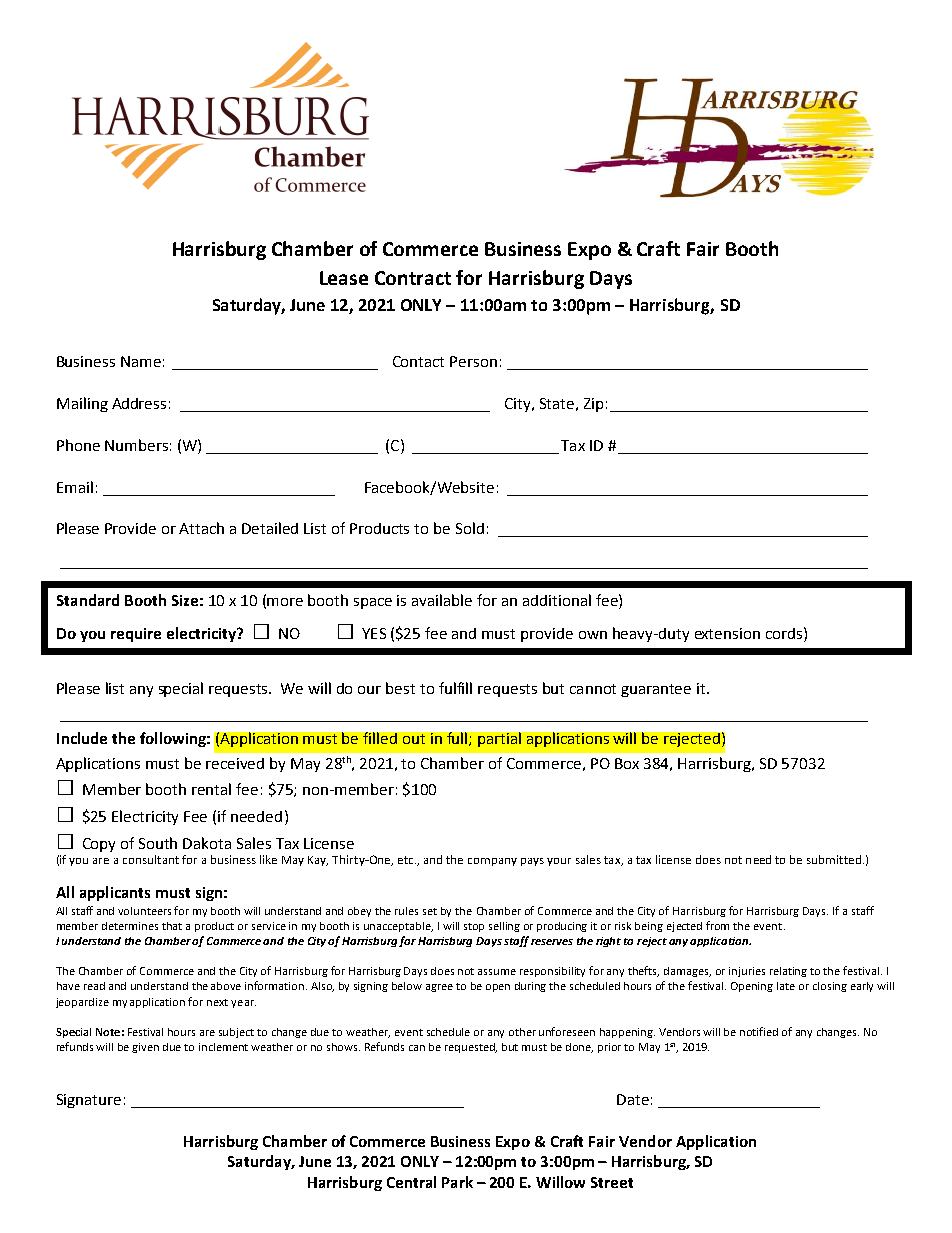 This screenshot has height=1233, width=952. Describe the element at coordinates (470, 528) in the screenshot. I see `Sold` at that location.
